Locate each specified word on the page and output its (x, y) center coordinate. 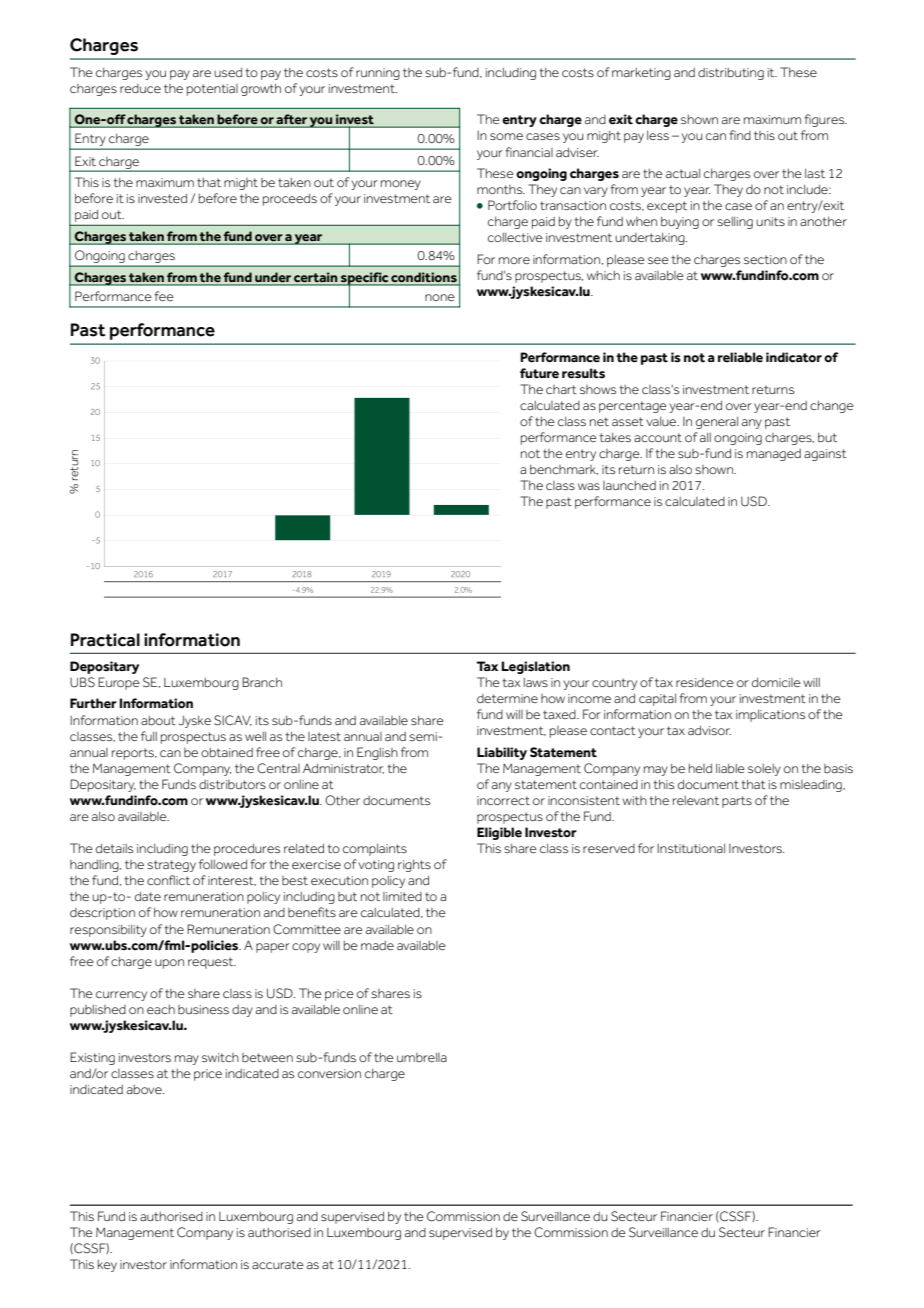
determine (507, 698)
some (506, 136)
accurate (278, 1264)
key (107, 1266)
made (377, 945)
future (539, 373)
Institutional (691, 848)
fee (164, 296)
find (740, 135)
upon (169, 964)
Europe (119, 683)
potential (212, 90)
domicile (776, 682)
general (717, 423)
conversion (329, 1073)
